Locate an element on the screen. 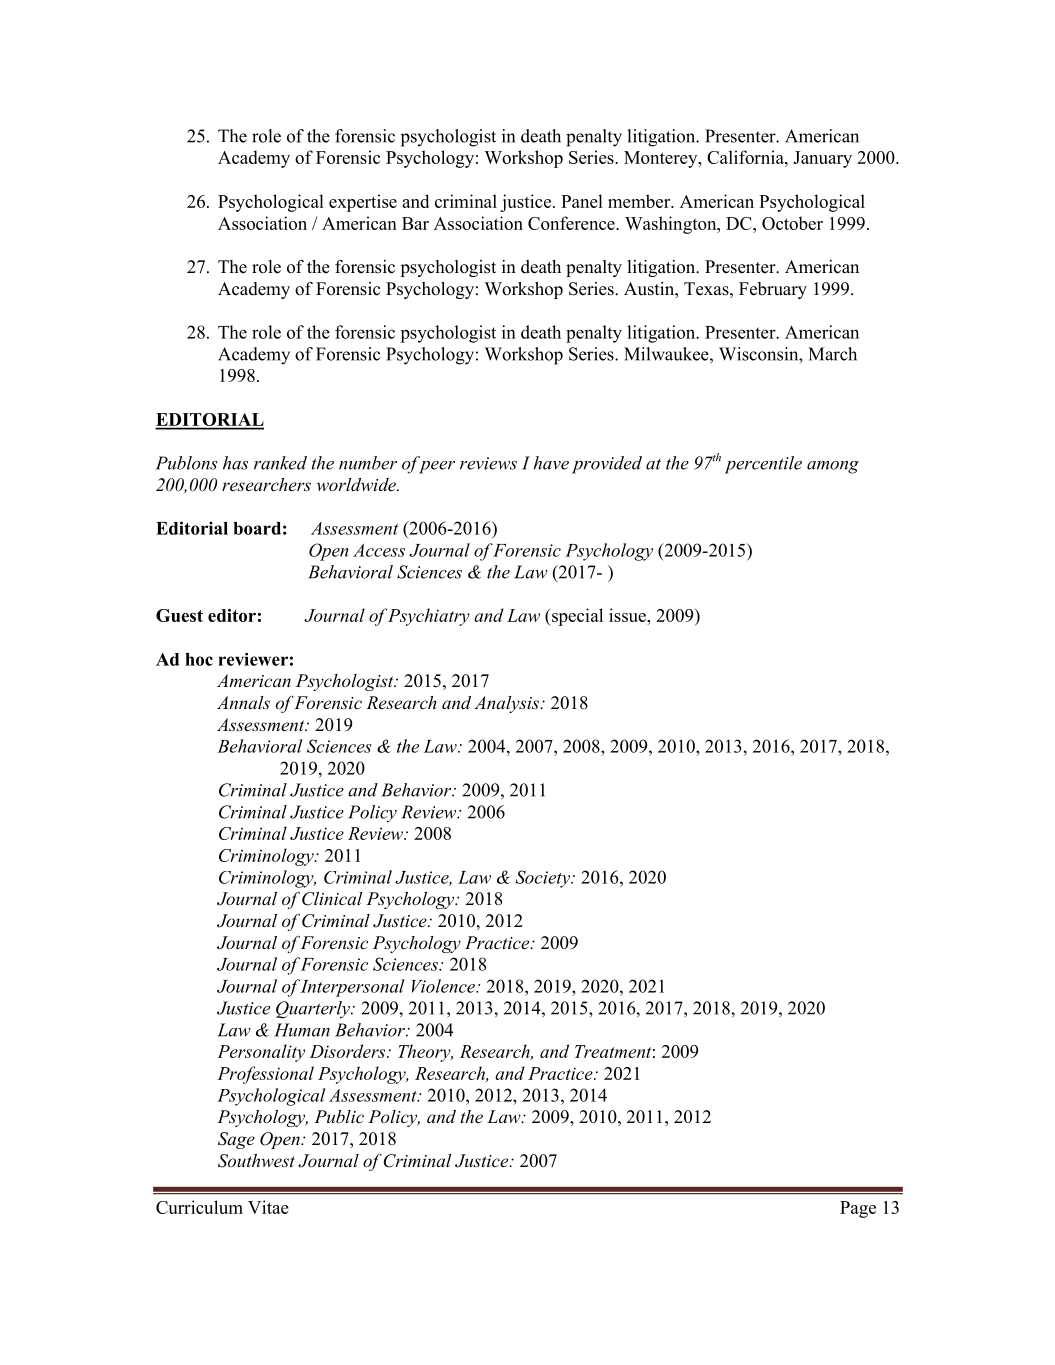  expertise is located at coordinates (363, 203).
